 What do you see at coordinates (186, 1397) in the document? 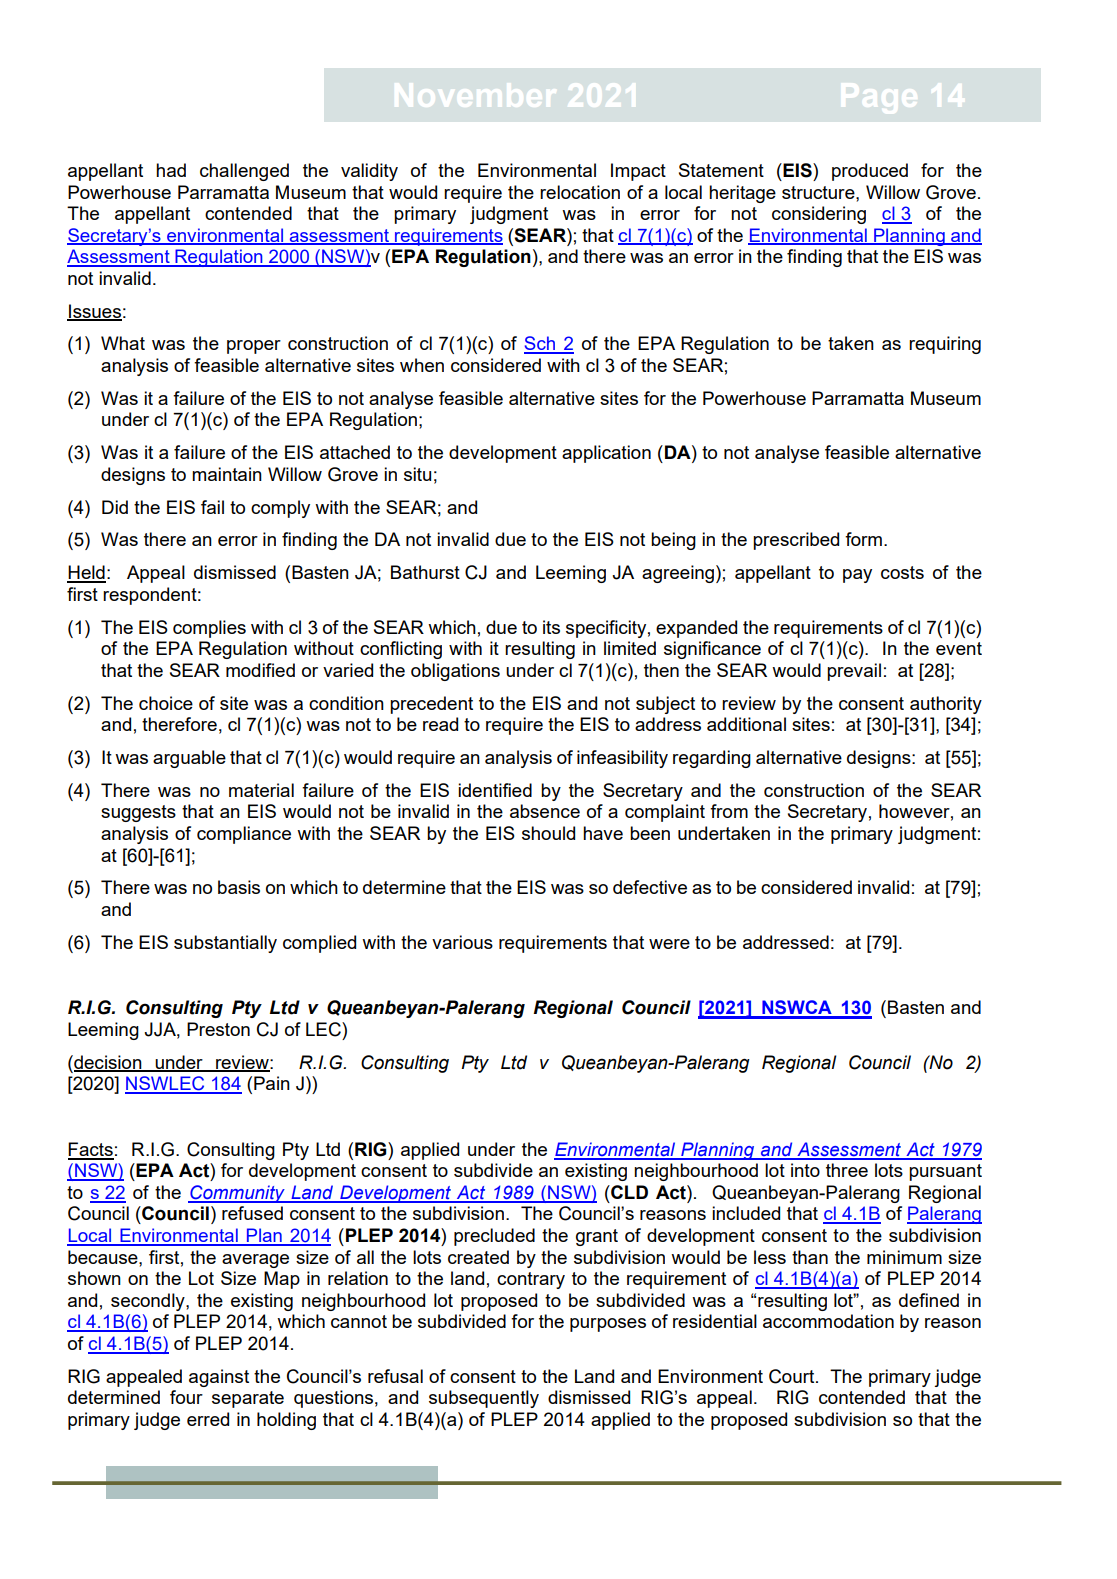
I see `four` at bounding box center [186, 1397].
